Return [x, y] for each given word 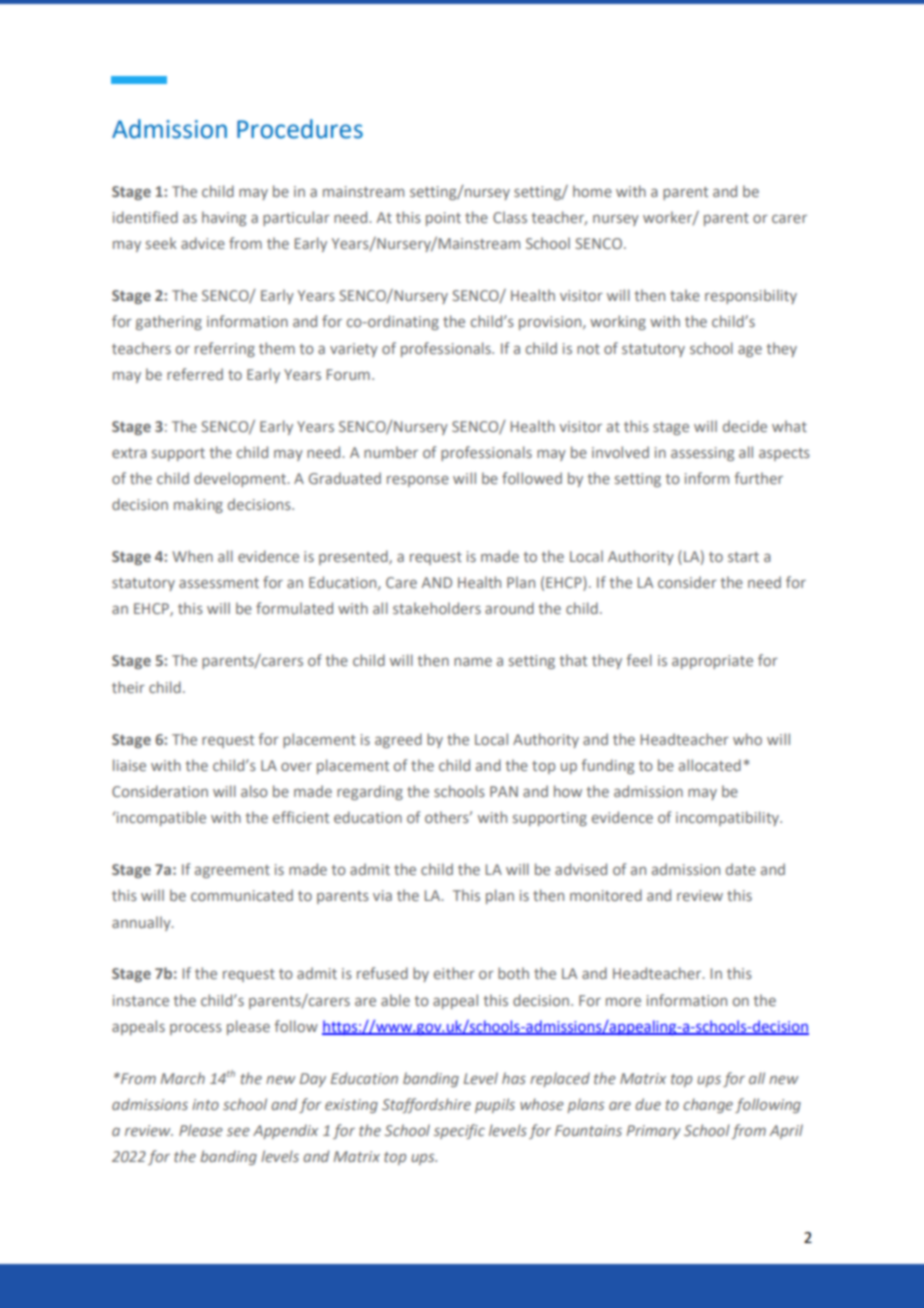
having [224, 218]
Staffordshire [426, 1105]
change [708, 1105]
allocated [710, 765]
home [592, 191]
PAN [504, 791]
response [418, 481]
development [241, 479]
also [254, 791]
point [443, 219]
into [205, 1104]
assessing [702, 454]
